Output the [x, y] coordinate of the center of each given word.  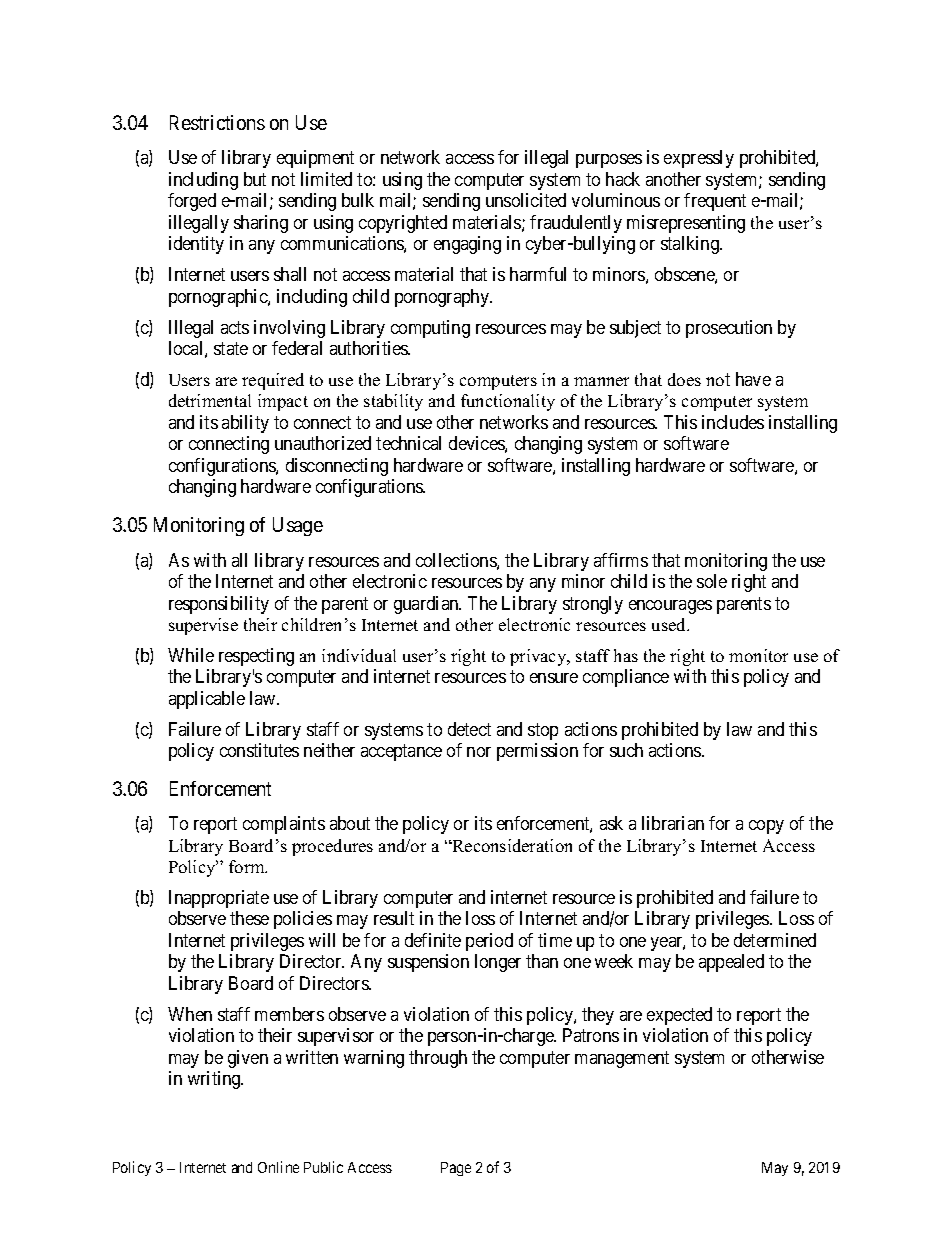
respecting [256, 657]
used [670, 624]
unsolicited [526, 200]
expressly [699, 159]
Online [278, 1167]
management [622, 1059]
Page [456, 1169]
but [255, 179]
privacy [539, 657]
